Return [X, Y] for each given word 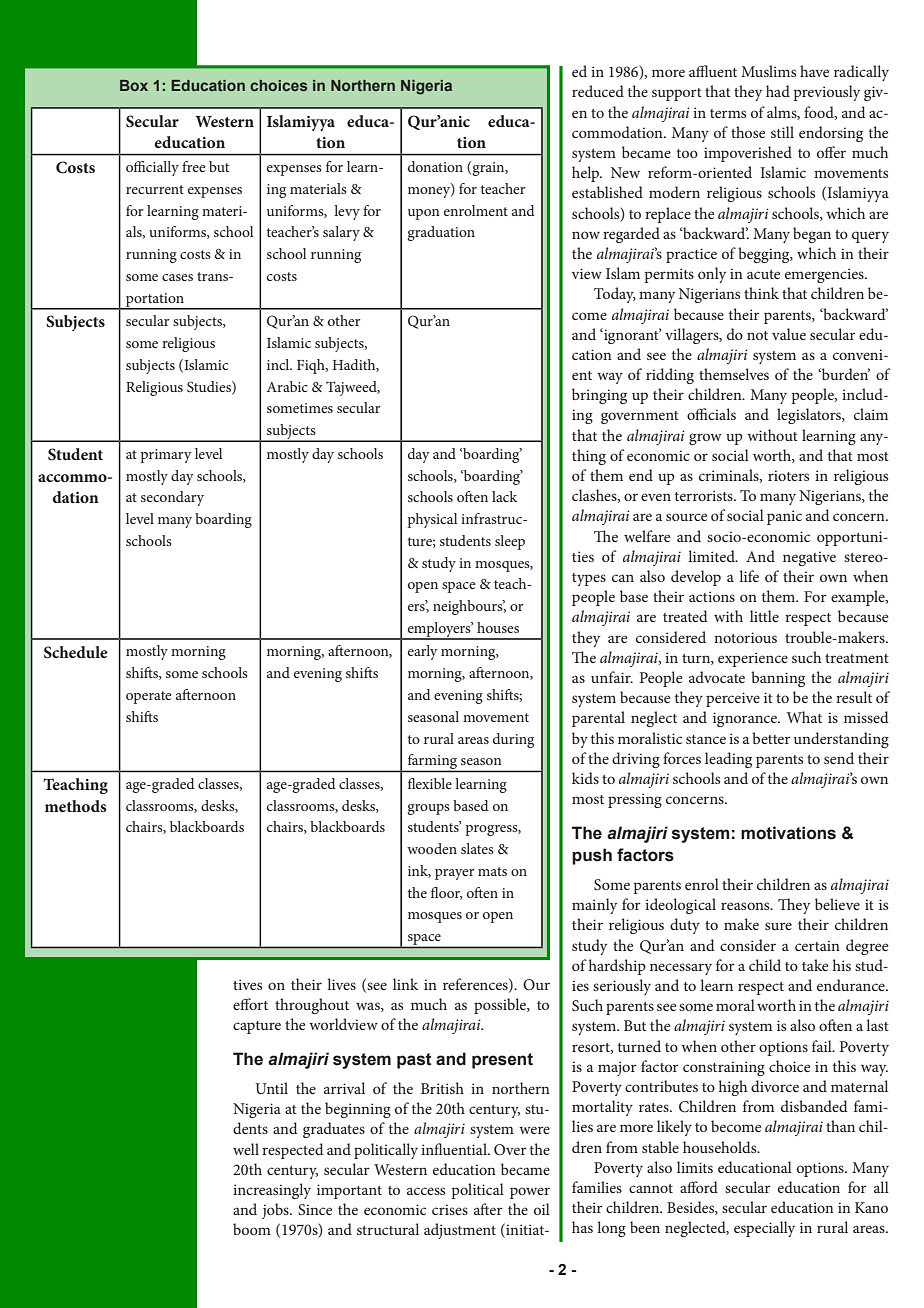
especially [764, 1229]
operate [149, 697]
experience [753, 659]
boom [252, 1229]
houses [498, 627]
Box [134, 85]
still [782, 132]
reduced [598, 91]
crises [450, 1209]
